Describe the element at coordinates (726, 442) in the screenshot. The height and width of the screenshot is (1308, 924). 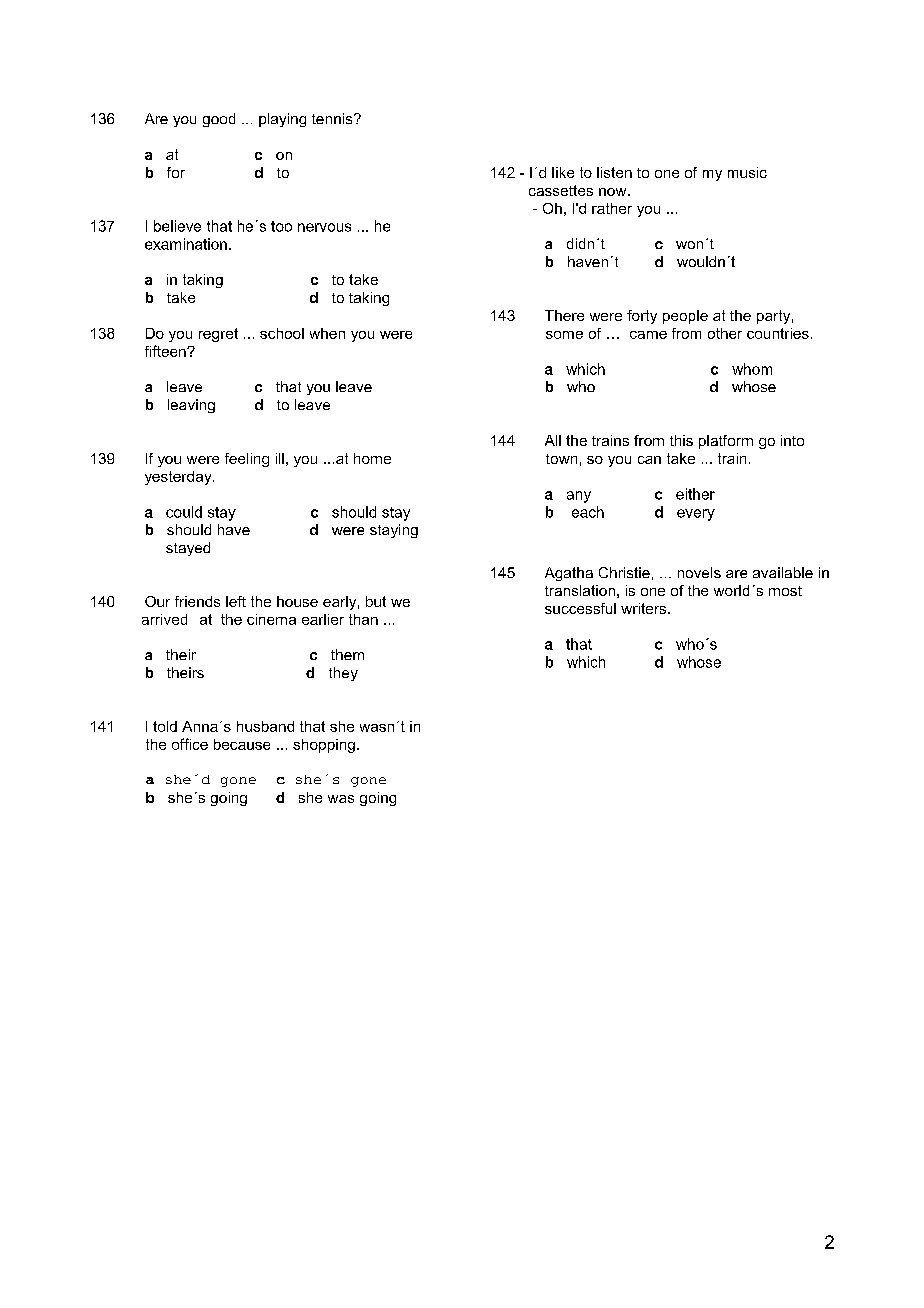
I see `platform` at that location.
